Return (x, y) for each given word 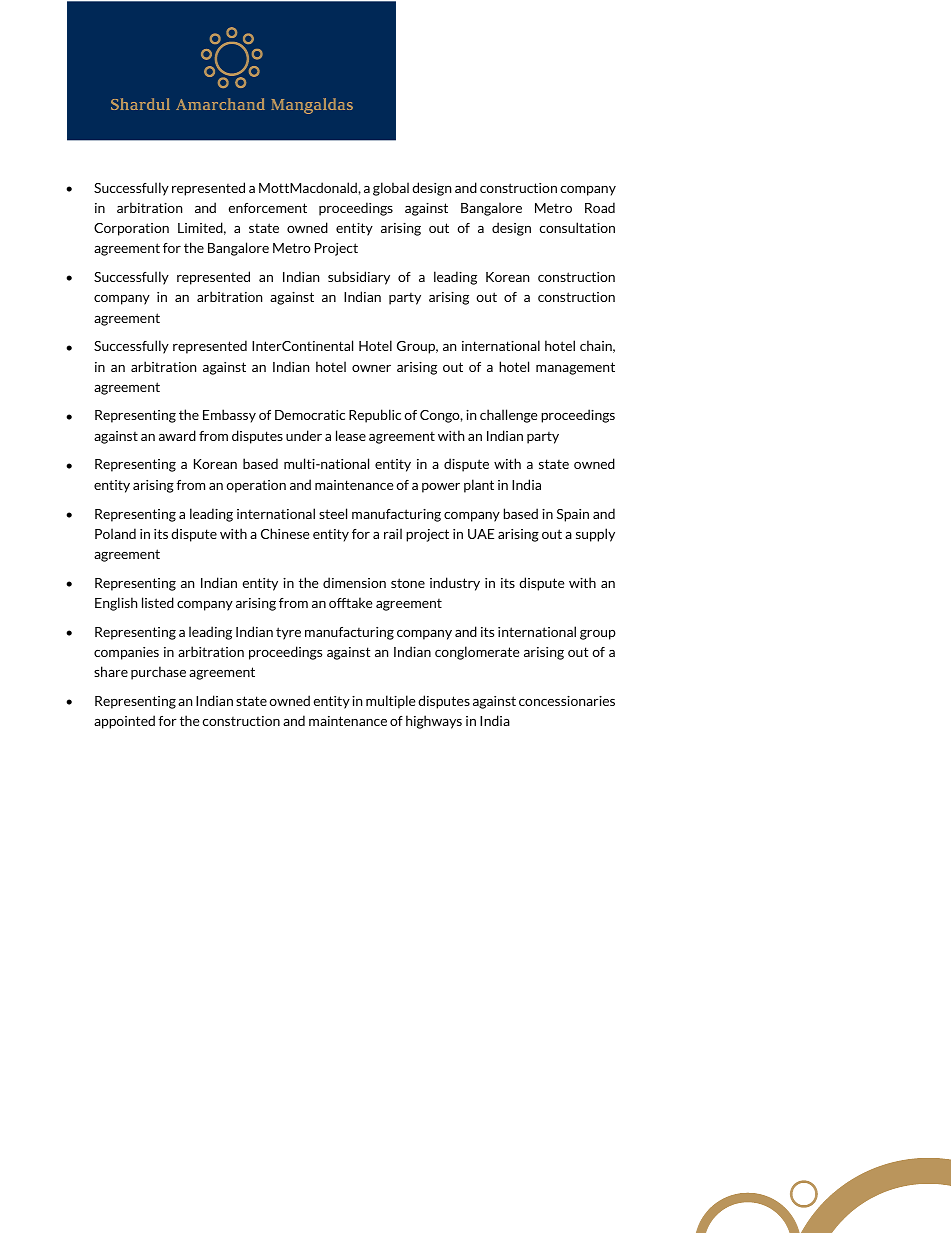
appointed (124, 722)
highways (434, 722)
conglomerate (477, 653)
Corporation (131, 229)
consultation (577, 227)
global (391, 189)
